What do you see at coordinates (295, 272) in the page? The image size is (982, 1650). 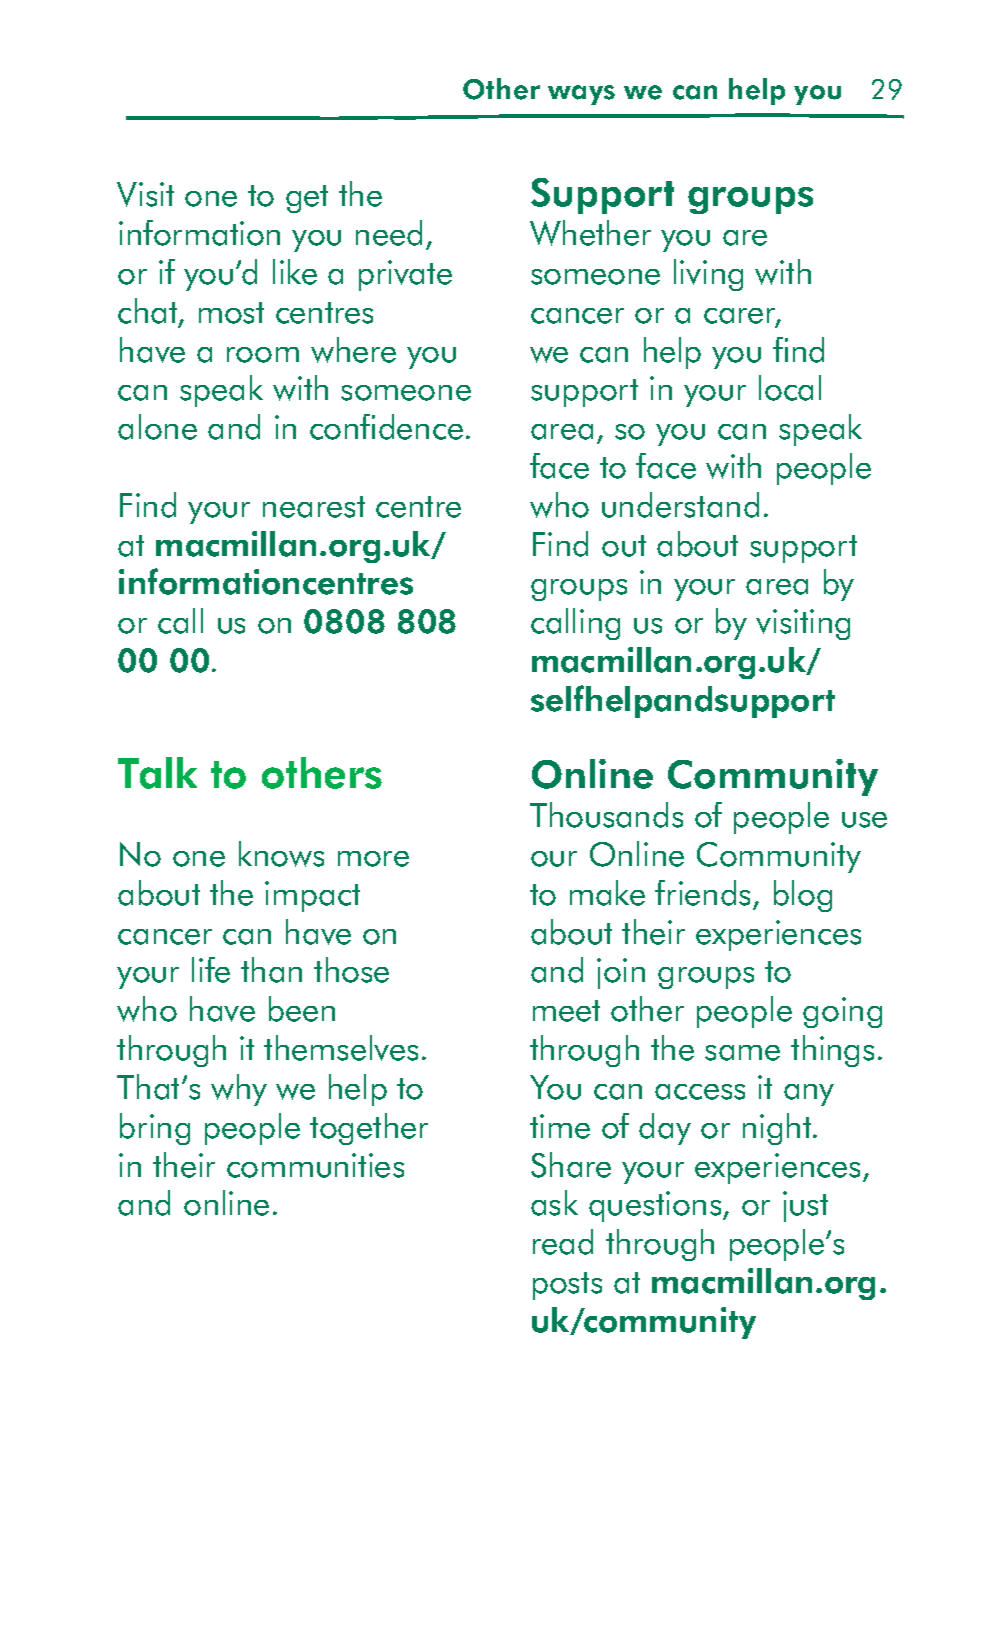 I see `like` at bounding box center [295, 272].
